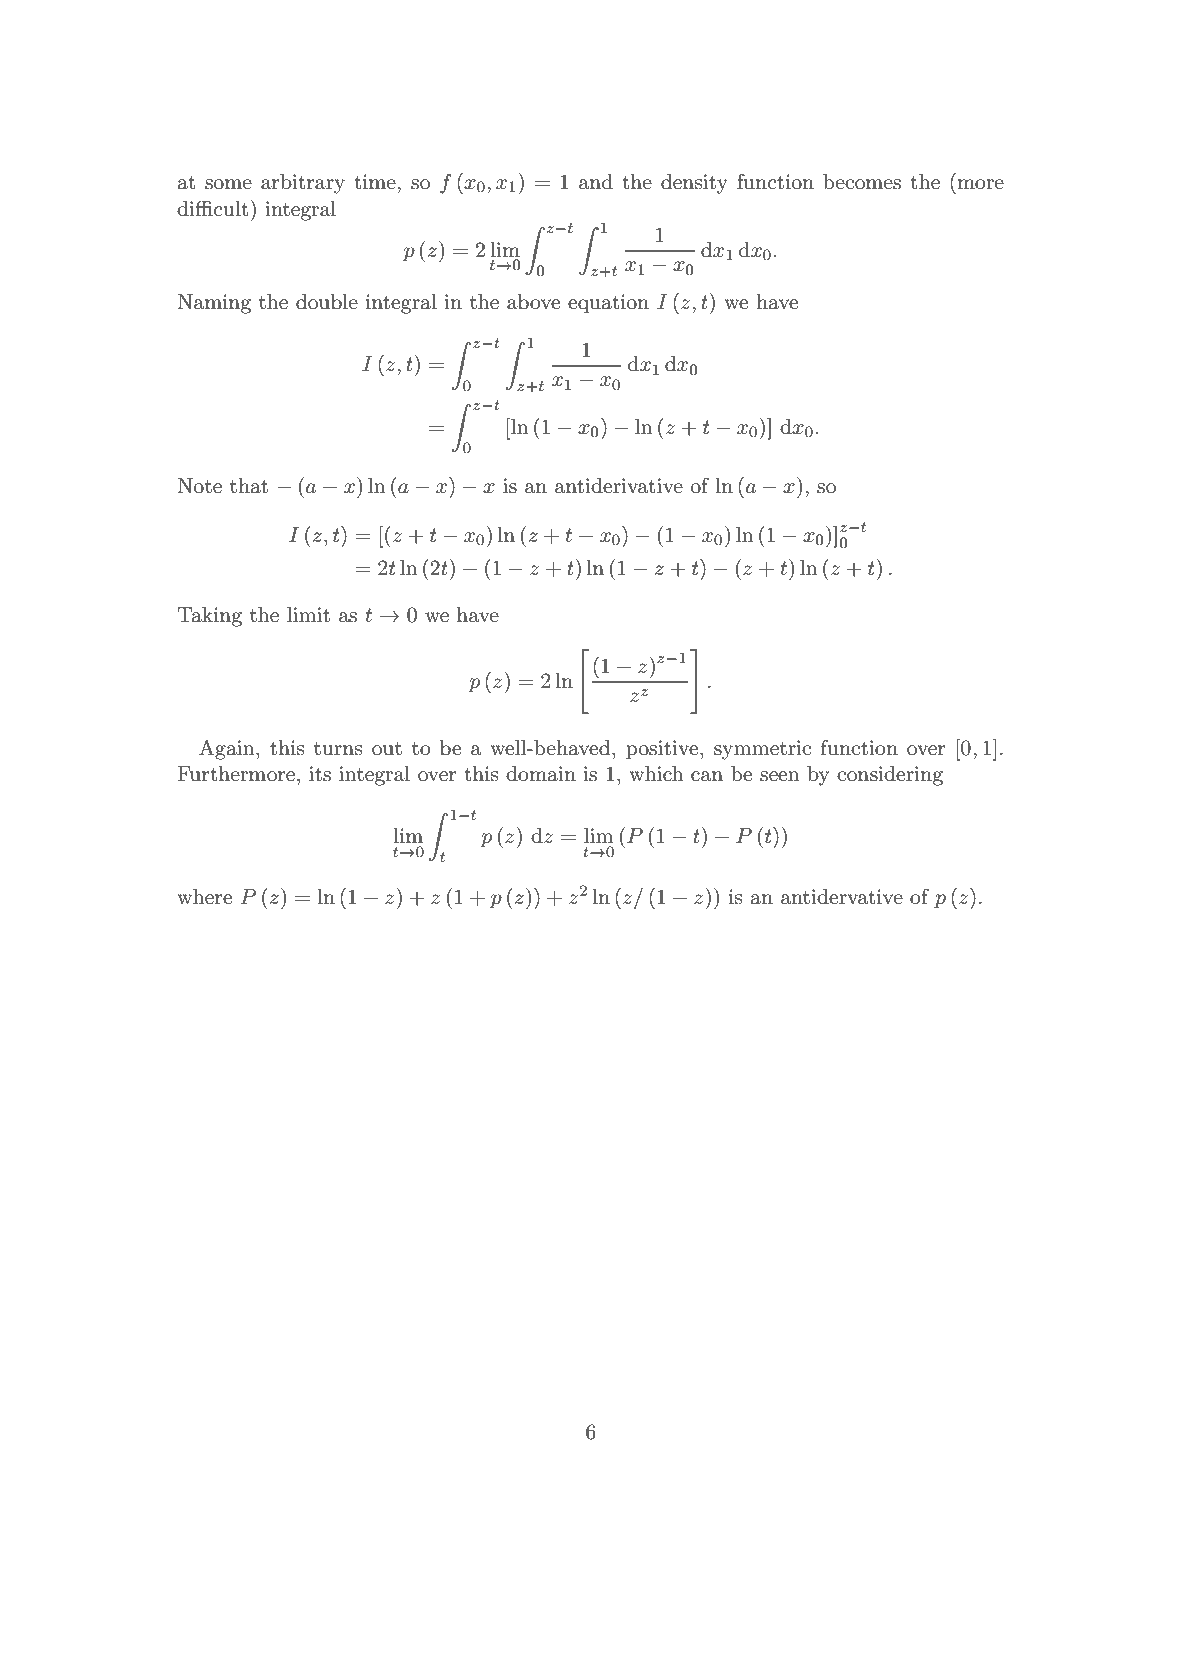 This document has height=1671, width=1182. I want to click on positive, so click(663, 750).
